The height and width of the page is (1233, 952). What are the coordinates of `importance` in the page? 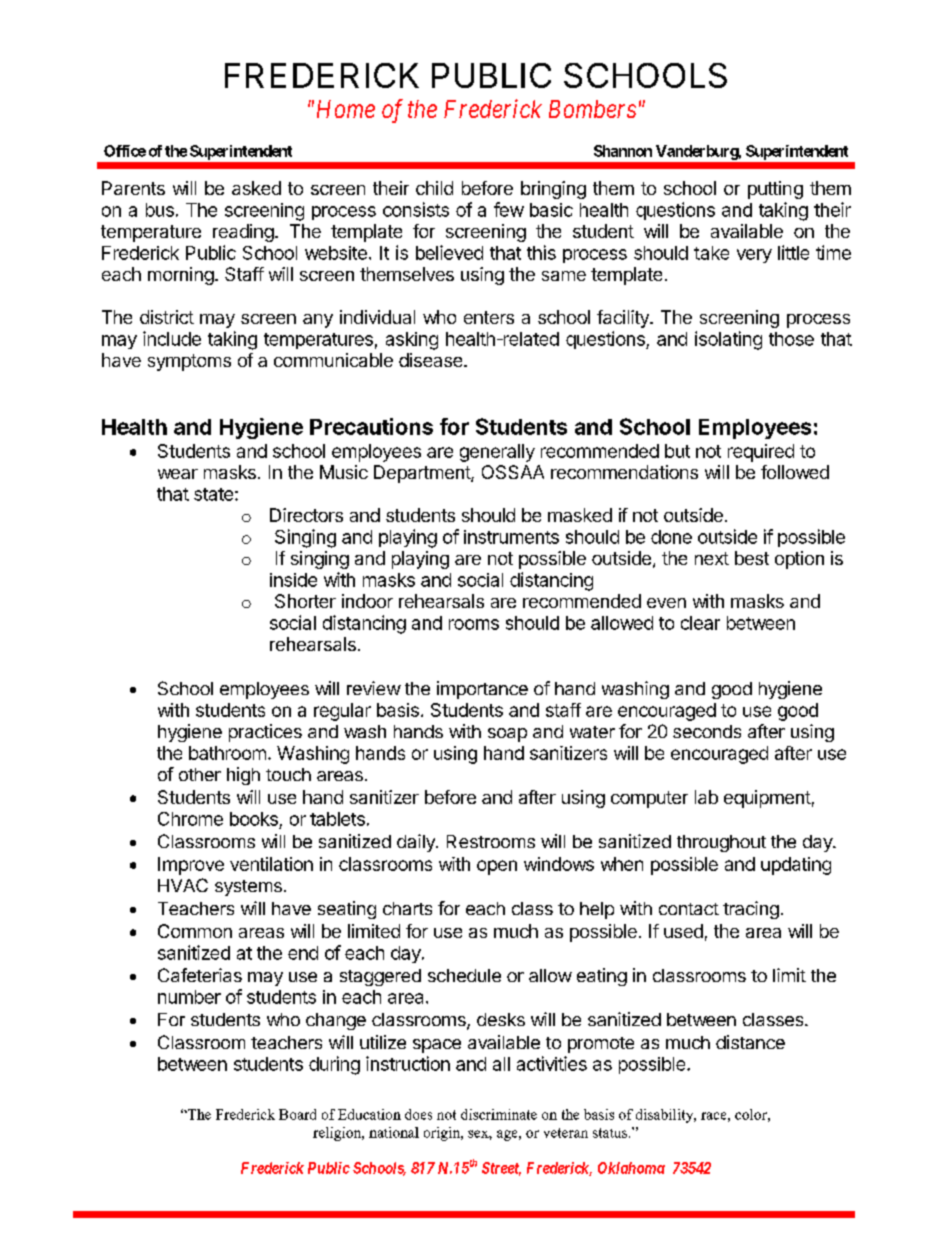 It's located at (482, 690).
